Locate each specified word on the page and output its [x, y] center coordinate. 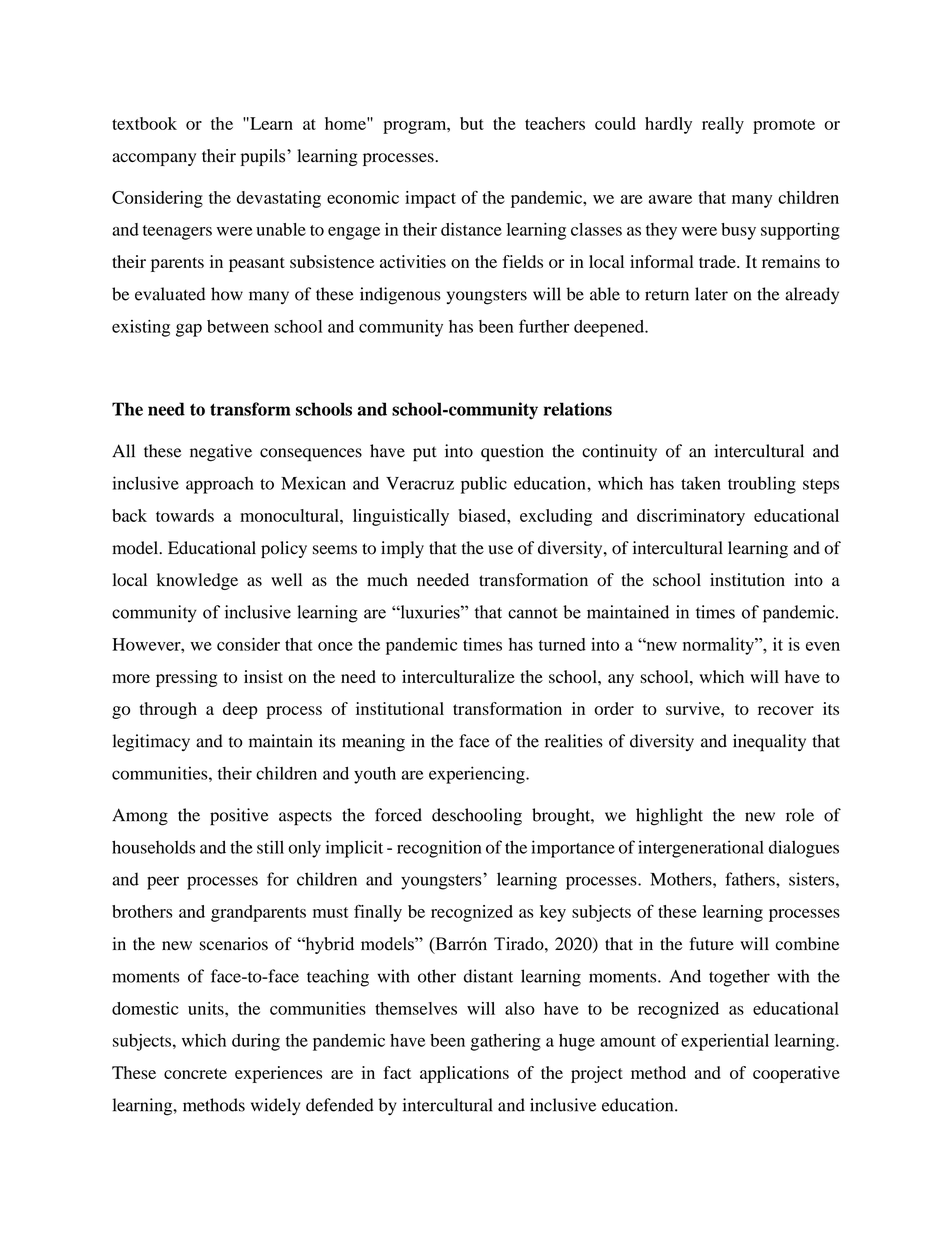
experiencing [478, 775]
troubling [762, 485]
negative [221, 453]
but [472, 123]
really [723, 125]
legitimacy [151, 743]
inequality [769, 743]
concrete [195, 1073]
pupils [264, 157]
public [484, 485]
